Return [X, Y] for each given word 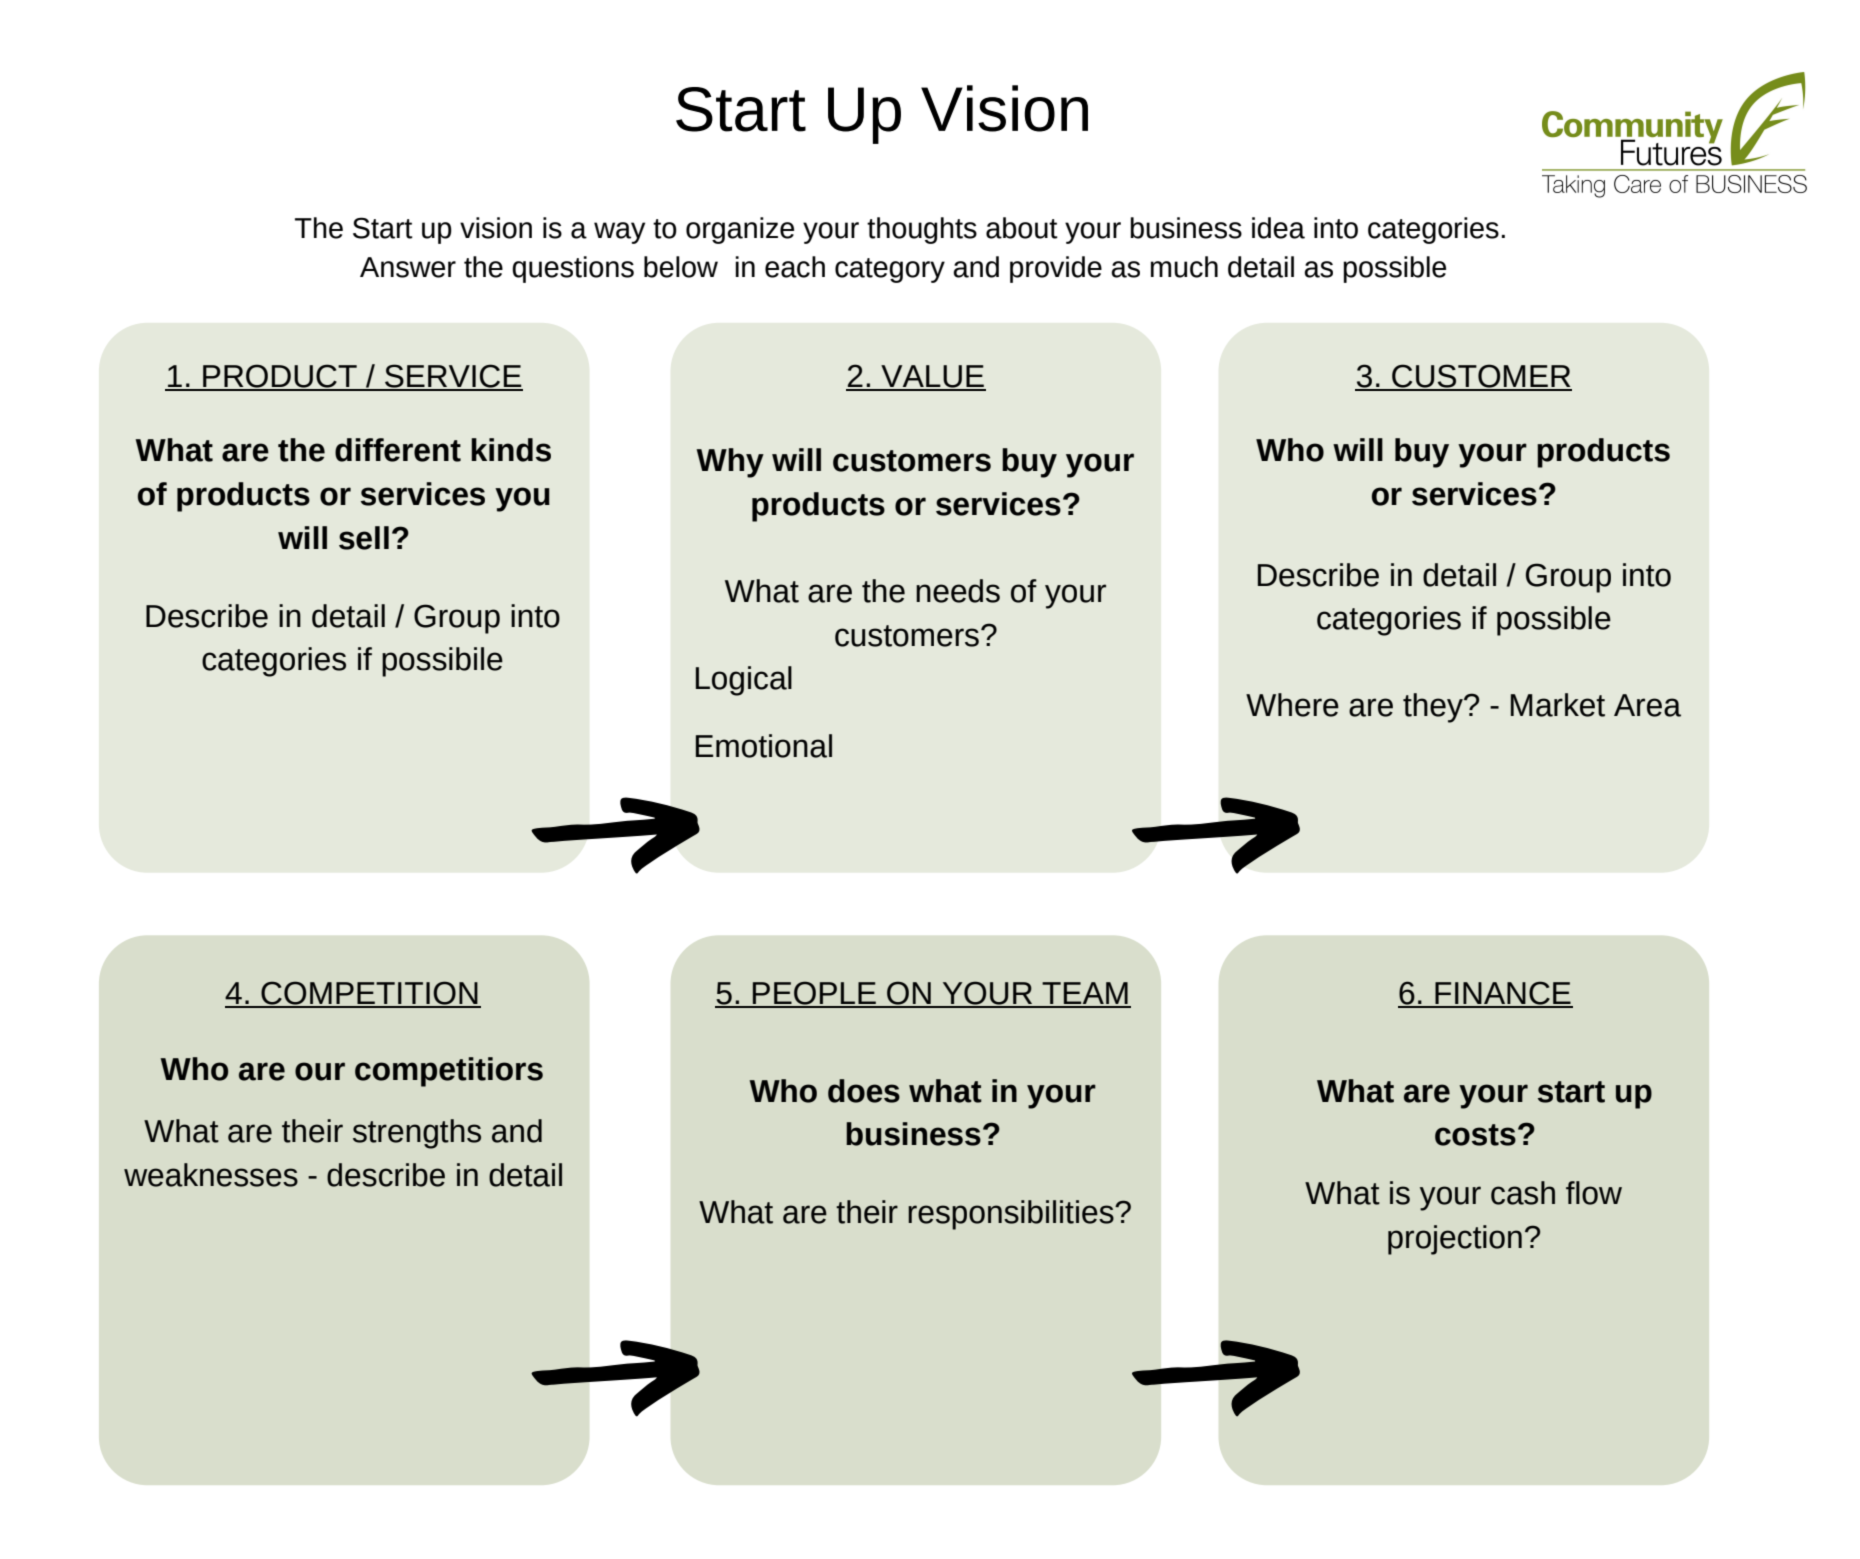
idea [1278, 228]
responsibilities [1012, 1215]
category [890, 270]
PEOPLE [814, 994]
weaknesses [211, 1175]
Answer [408, 267]
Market [1558, 705]
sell [364, 538]
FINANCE [1503, 994]
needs [958, 591]
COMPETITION [369, 994]
